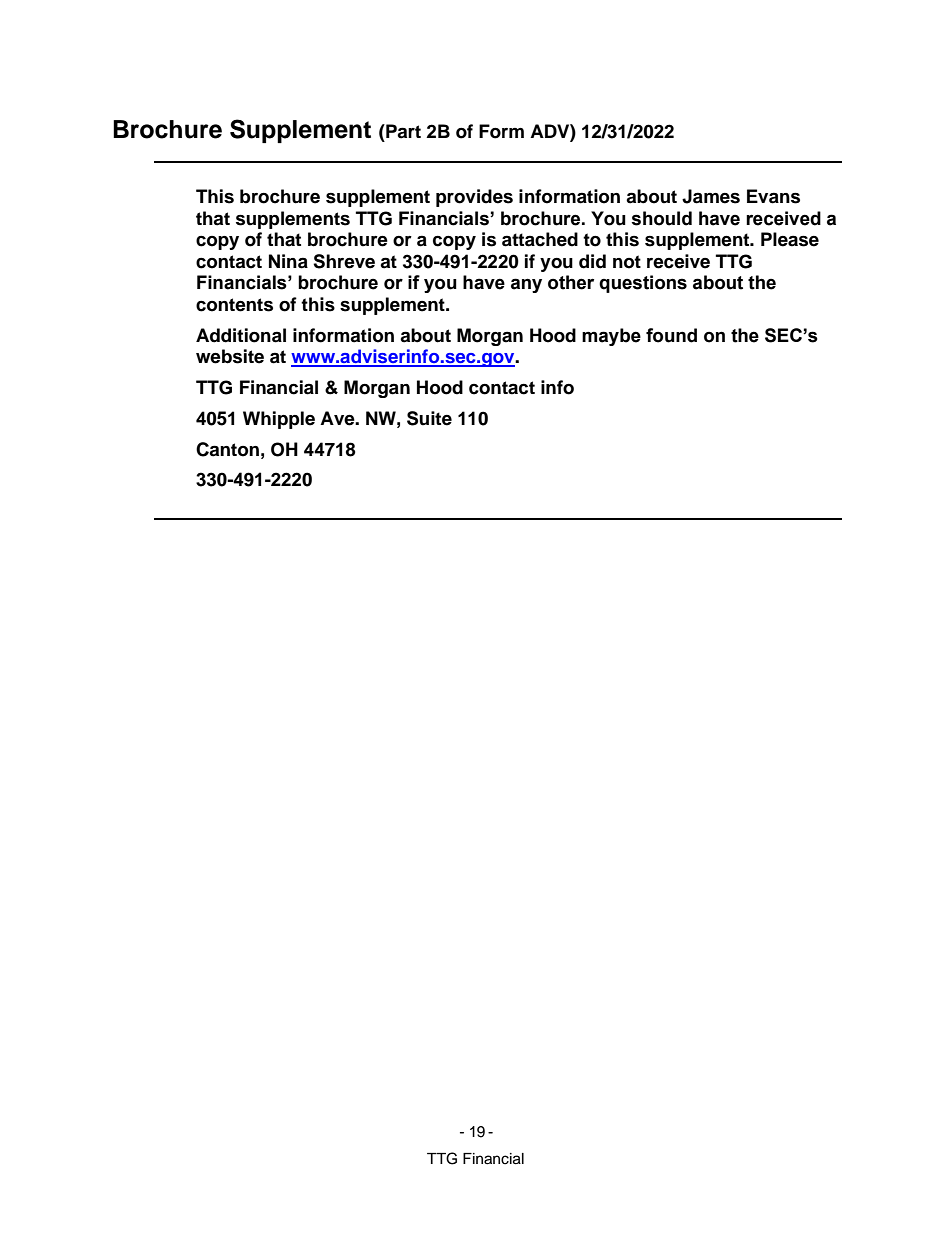 The width and height of the screenshot is (952, 1233). What do you see at coordinates (643, 284) in the screenshot?
I see `questions` at bounding box center [643, 284].
